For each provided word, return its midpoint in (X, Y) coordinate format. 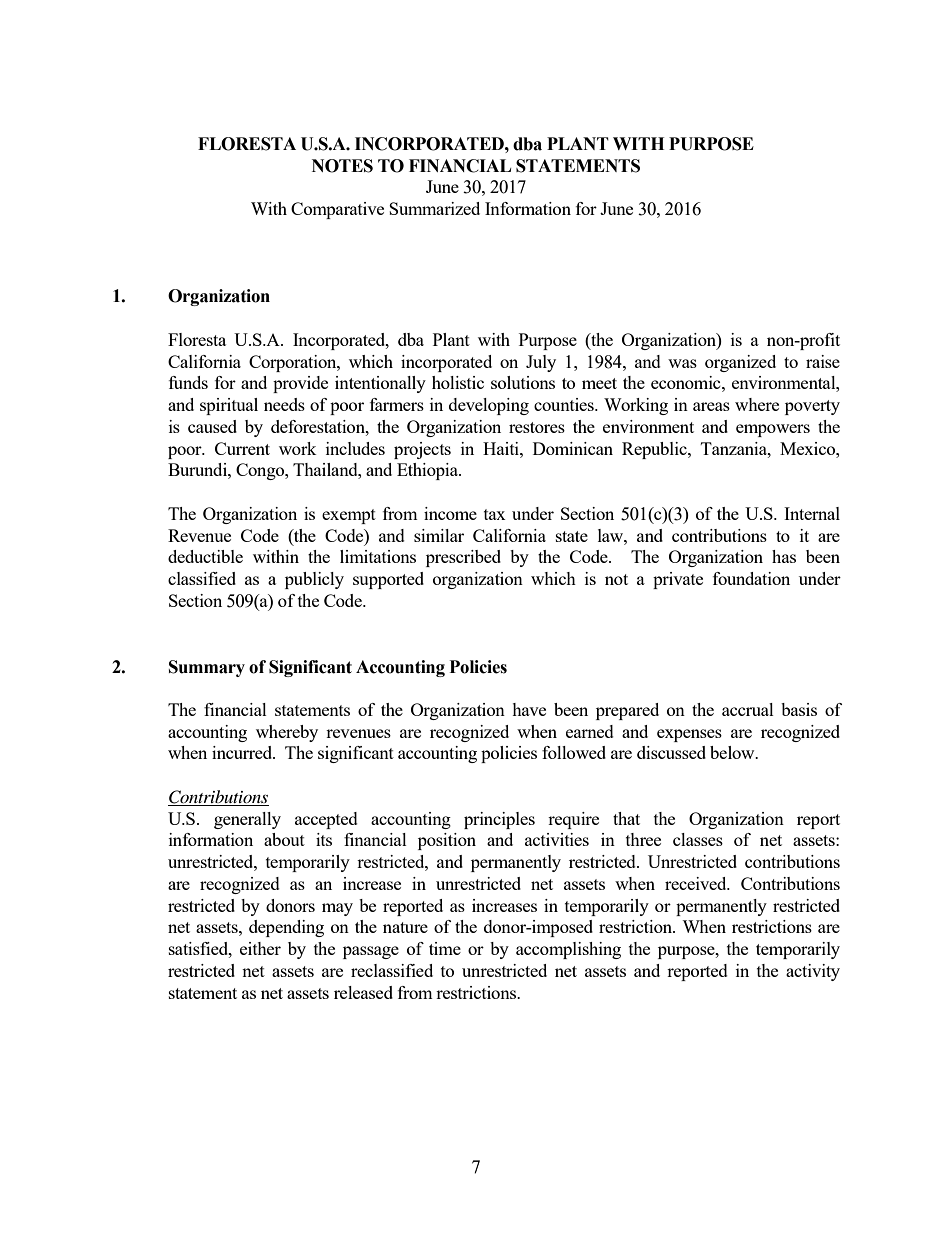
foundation (751, 578)
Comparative (337, 210)
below (733, 752)
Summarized (434, 208)
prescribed (463, 558)
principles (499, 820)
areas (711, 406)
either (260, 948)
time (445, 948)
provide (300, 384)
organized (740, 363)
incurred (243, 752)
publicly (314, 580)
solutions (523, 382)
